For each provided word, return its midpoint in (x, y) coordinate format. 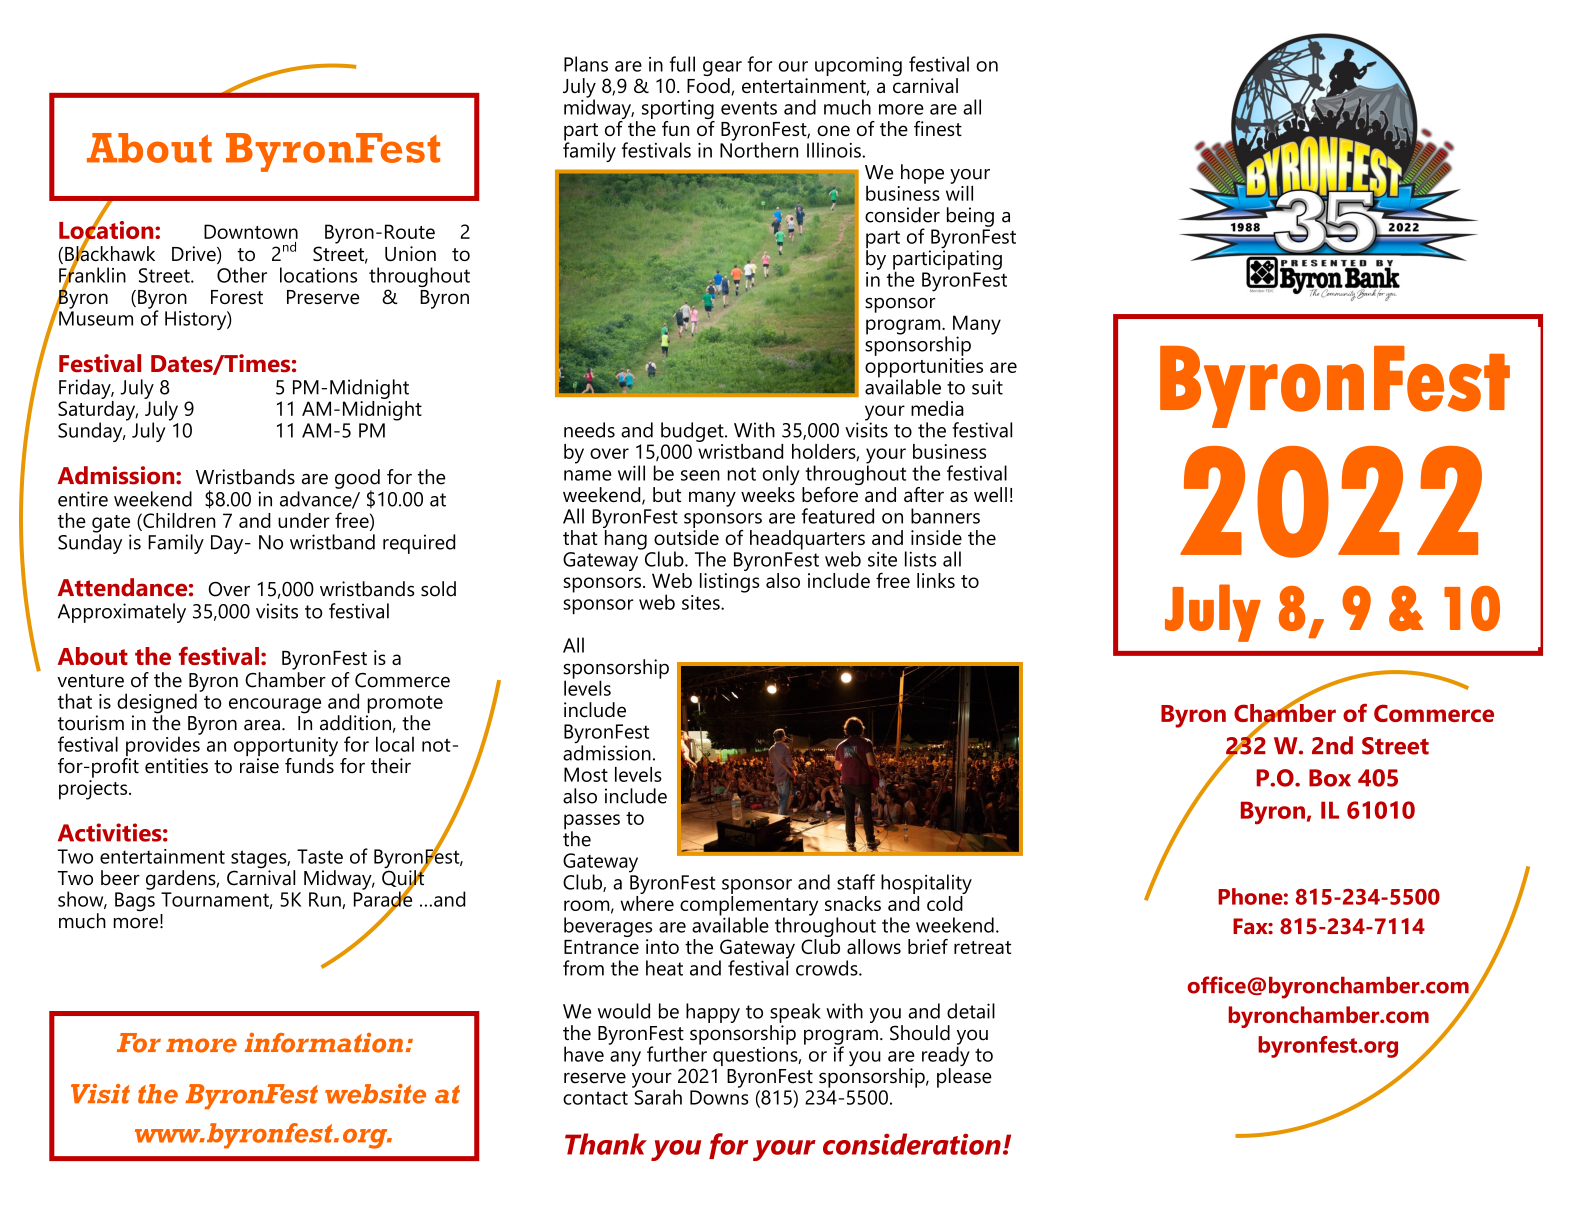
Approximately (122, 613)
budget (693, 432)
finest (938, 128)
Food (709, 85)
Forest (237, 297)
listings (729, 581)
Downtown (251, 231)
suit (987, 387)
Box (1330, 778)
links (936, 580)
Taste (320, 856)
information (323, 1042)
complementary (749, 905)
